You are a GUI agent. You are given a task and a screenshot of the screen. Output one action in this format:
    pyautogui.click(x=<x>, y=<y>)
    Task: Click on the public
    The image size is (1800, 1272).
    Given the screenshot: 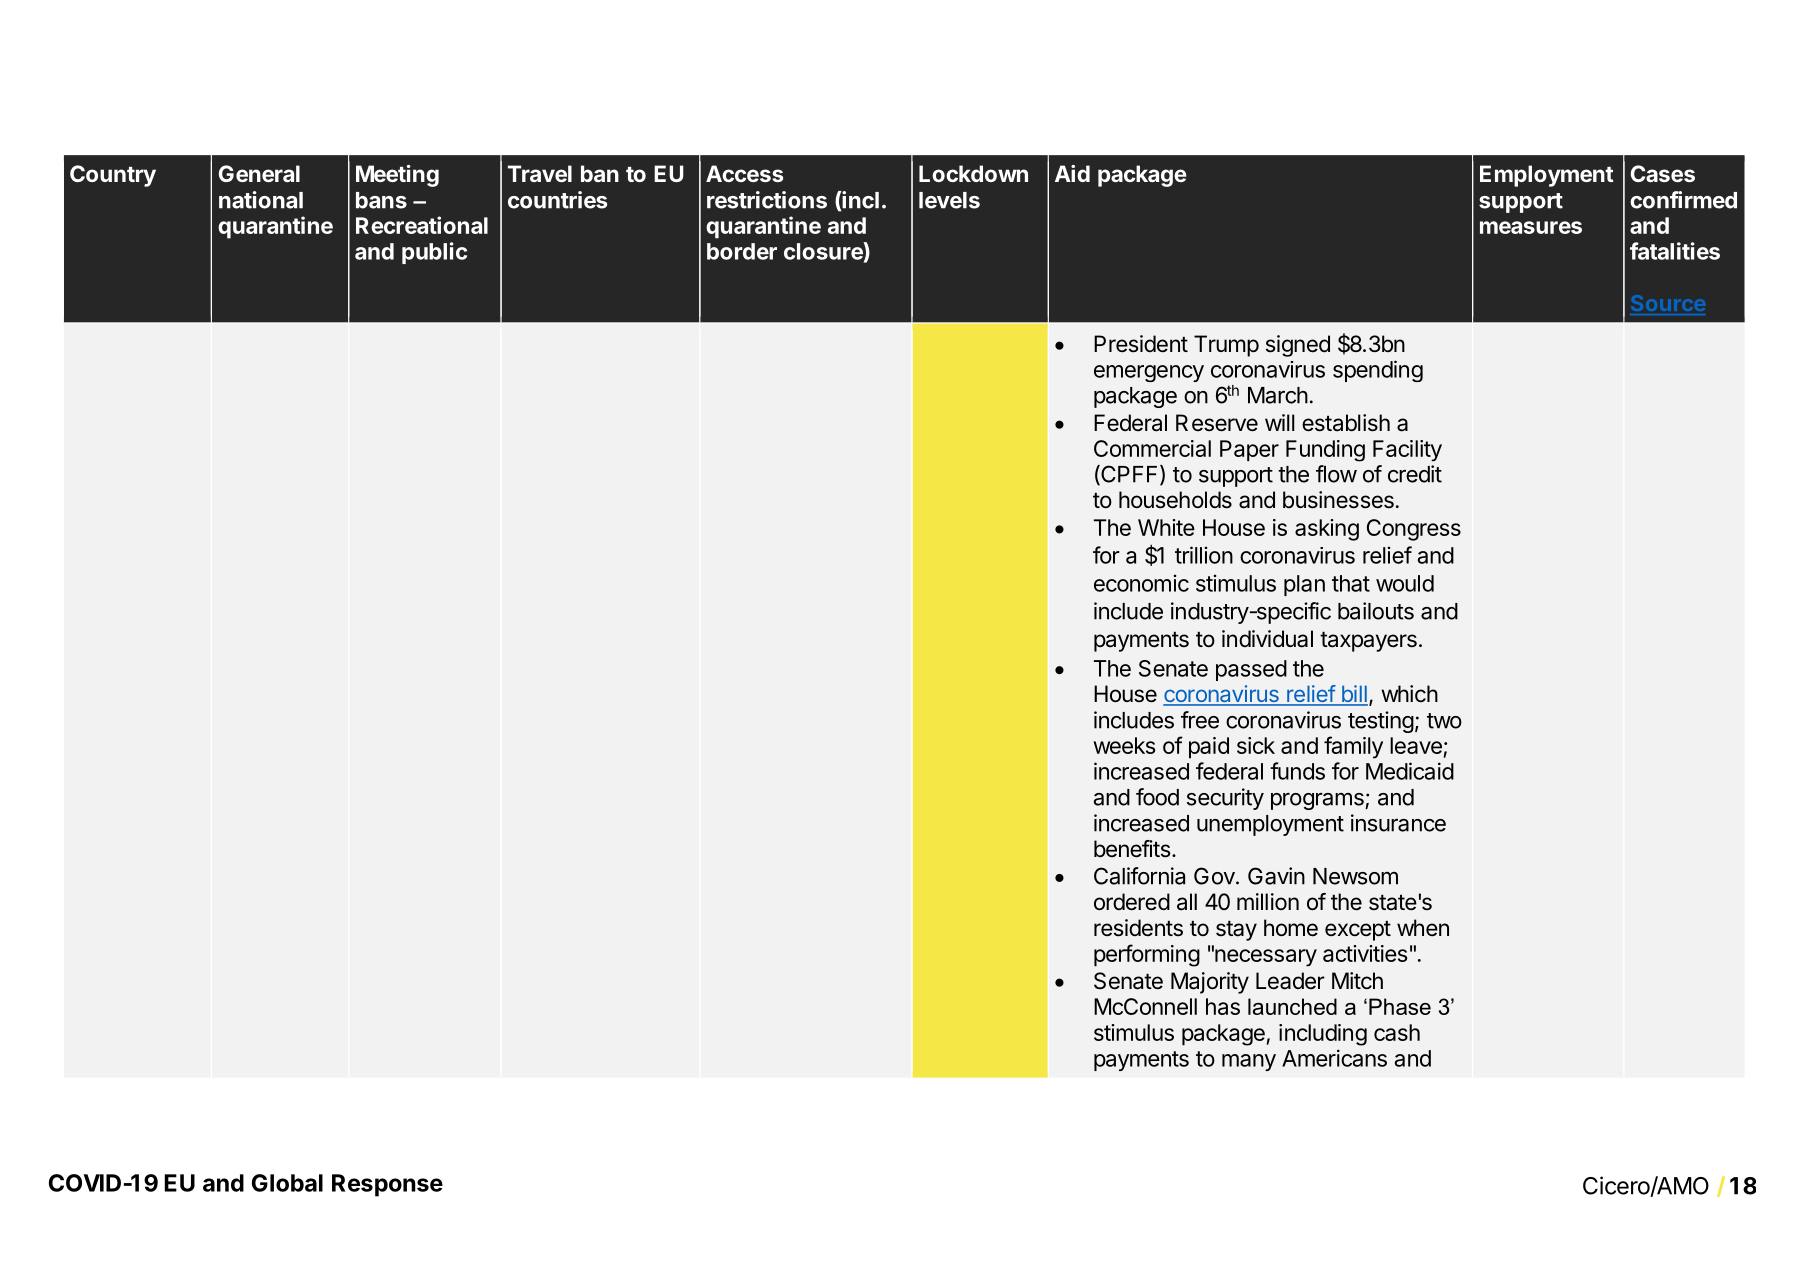 What is the action you would take?
    pyautogui.click(x=434, y=253)
